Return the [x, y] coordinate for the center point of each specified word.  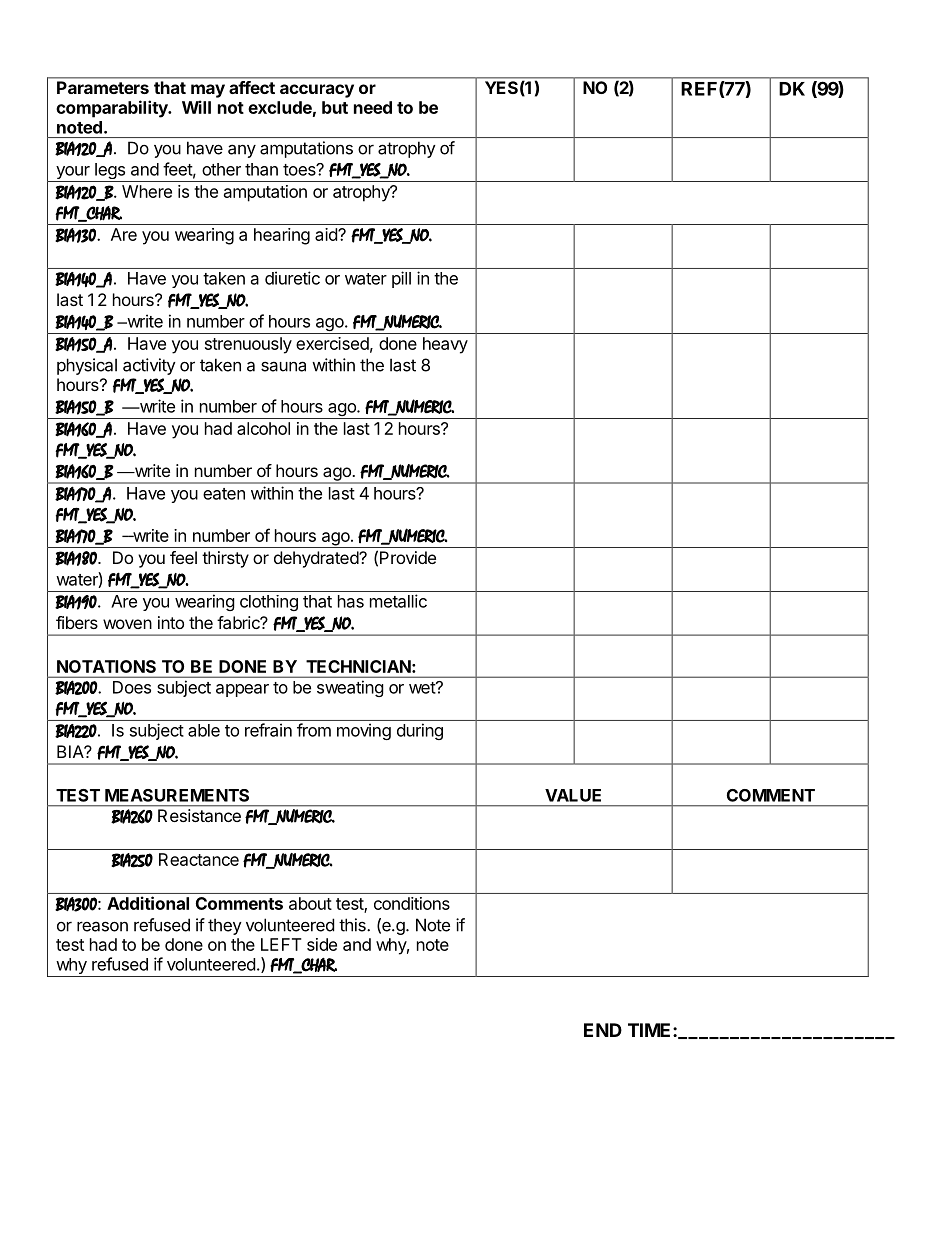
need [373, 107]
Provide [408, 557]
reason [102, 926]
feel [183, 557]
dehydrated [317, 559]
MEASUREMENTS [177, 795]
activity [149, 366]
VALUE [573, 795]
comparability [113, 109]
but [335, 107]
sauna [283, 366]
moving [364, 731]
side [322, 944]
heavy [445, 345]
